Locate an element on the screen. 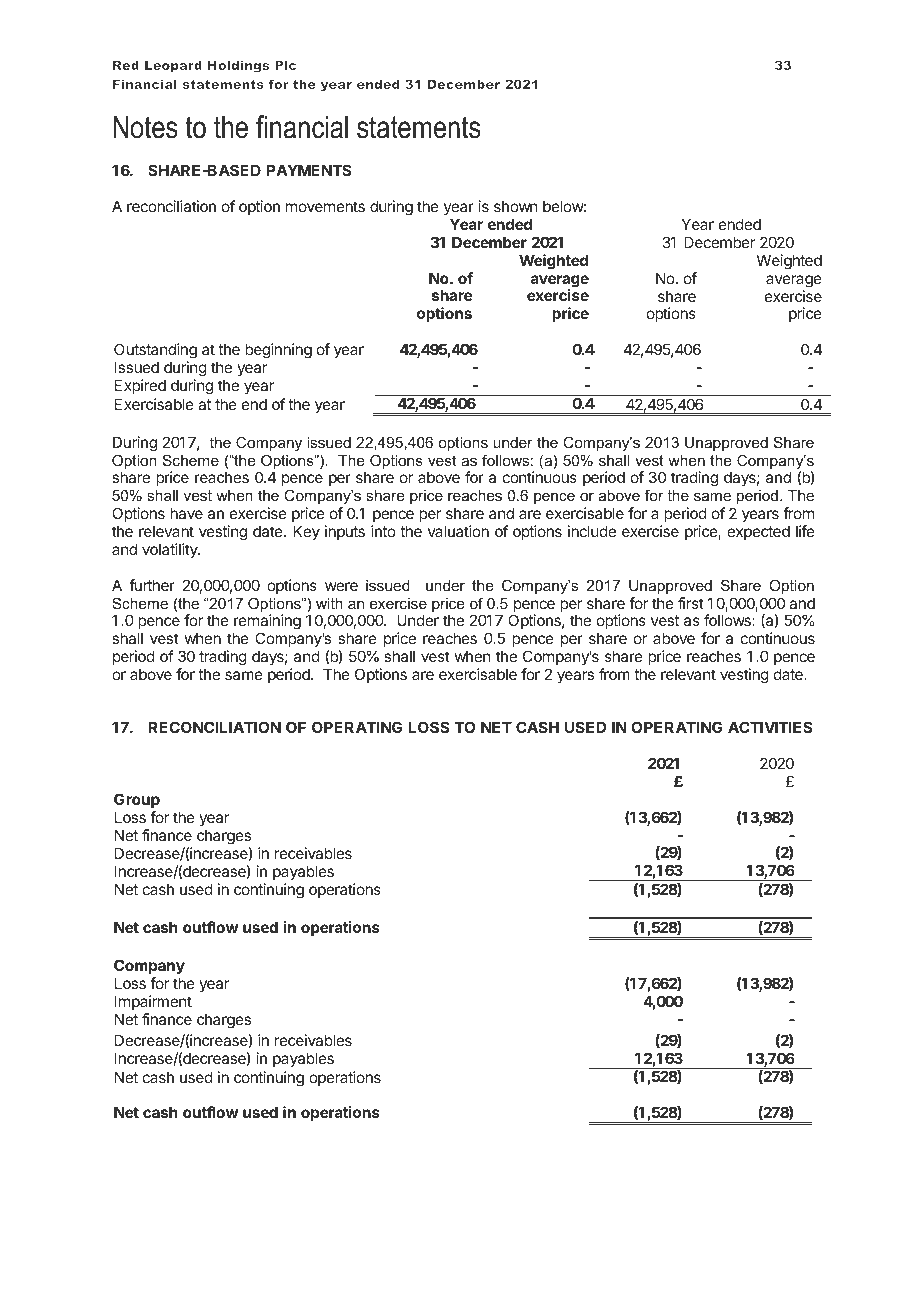  with is located at coordinates (329, 603).
